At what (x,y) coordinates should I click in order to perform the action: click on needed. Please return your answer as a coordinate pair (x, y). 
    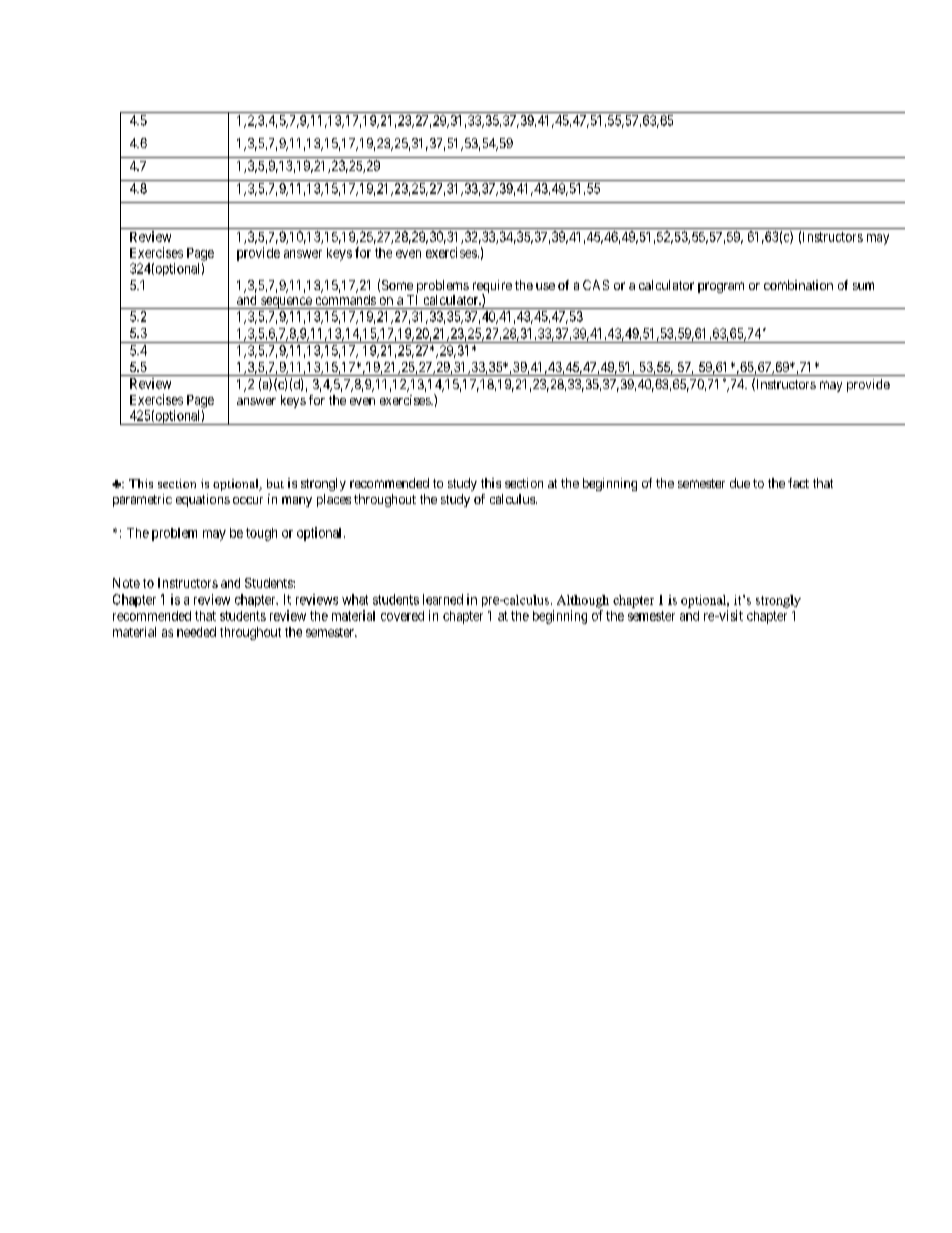
    Looking at the image, I should click on (196, 632).
